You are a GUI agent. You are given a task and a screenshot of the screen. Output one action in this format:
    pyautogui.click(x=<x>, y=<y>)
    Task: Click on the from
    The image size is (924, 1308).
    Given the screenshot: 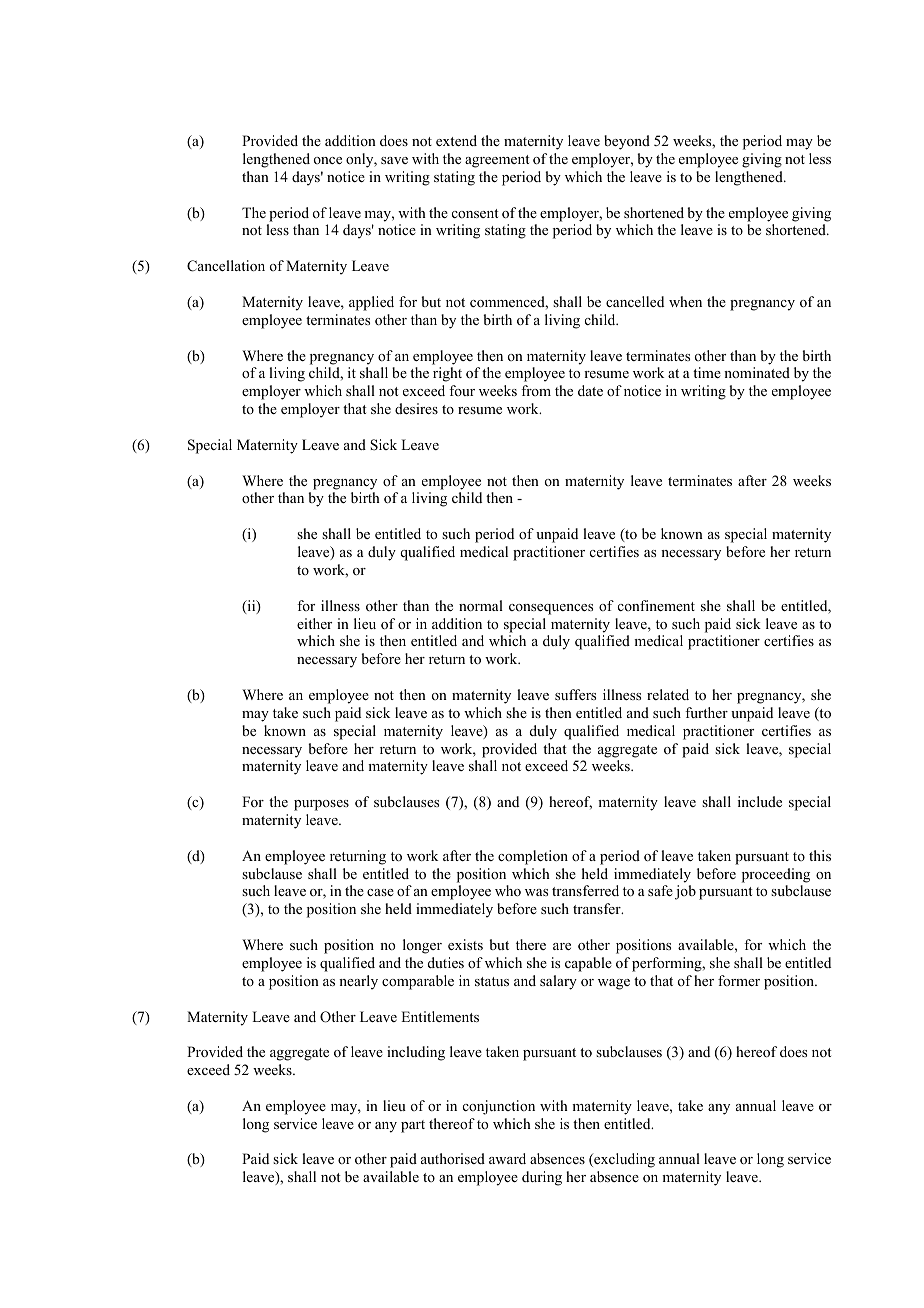 What is the action you would take?
    pyautogui.click(x=536, y=390)
